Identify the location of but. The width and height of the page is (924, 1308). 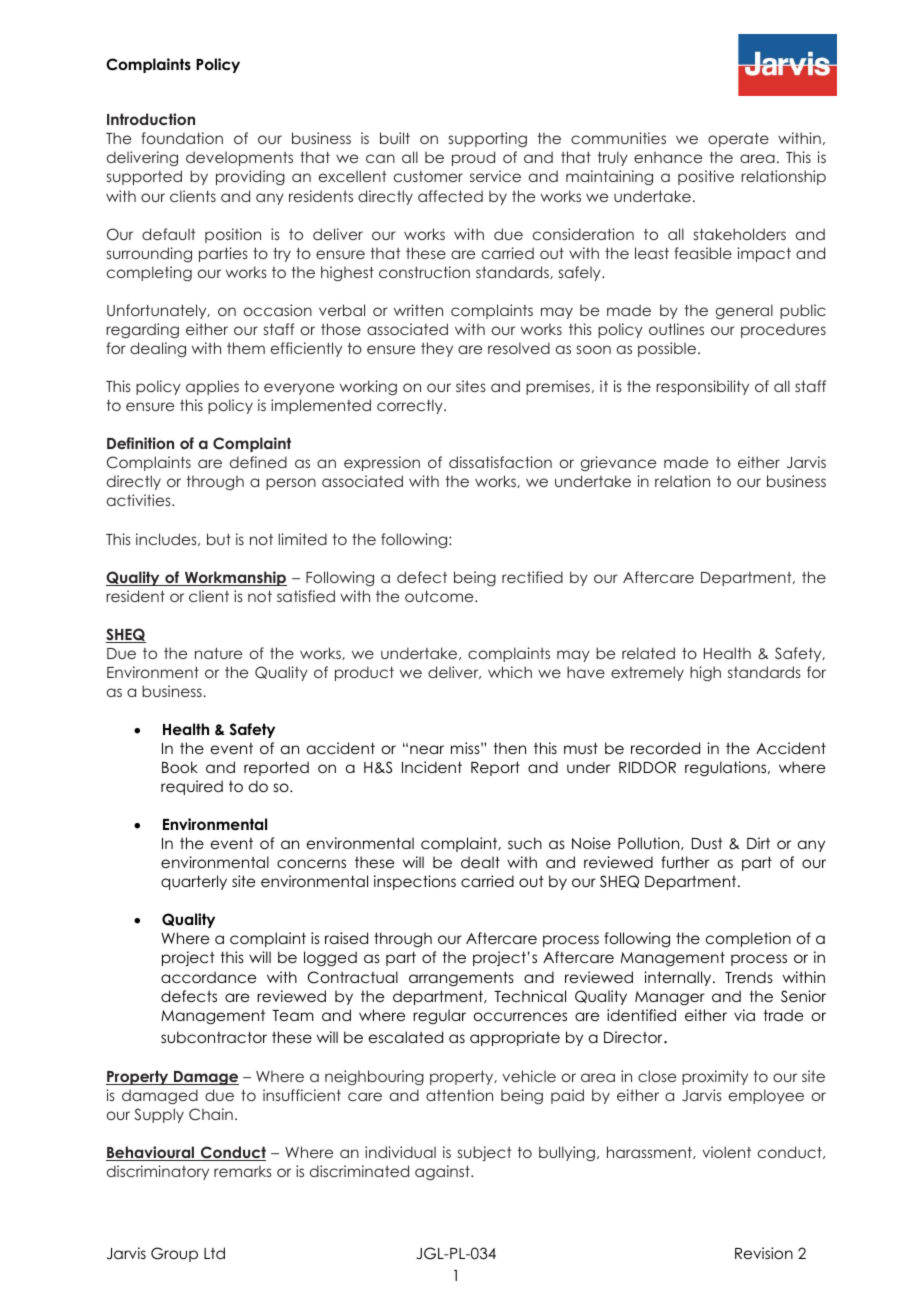
(219, 539).
